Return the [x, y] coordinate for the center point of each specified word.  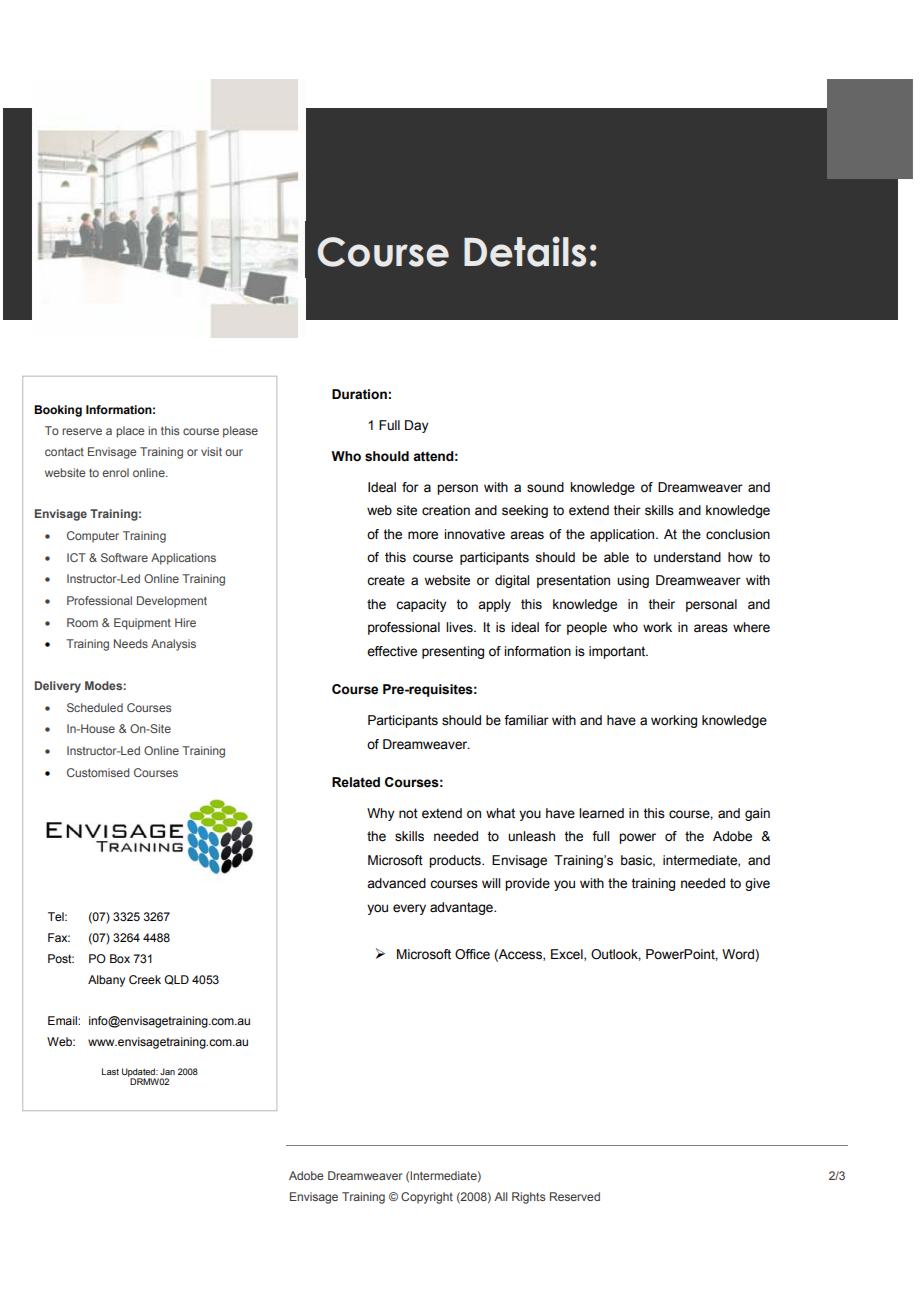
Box [120, 958]
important [618, 652]
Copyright [427, 1198]
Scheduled [95, 707]
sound [545, 487]
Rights [529, 1198]
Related [356, 782]
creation [446, 510]
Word [739, 955]
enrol [115, 472]
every [409, 909]
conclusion [738, 534]
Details [525, 251]
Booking [58, 411]
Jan [167, 1071]
